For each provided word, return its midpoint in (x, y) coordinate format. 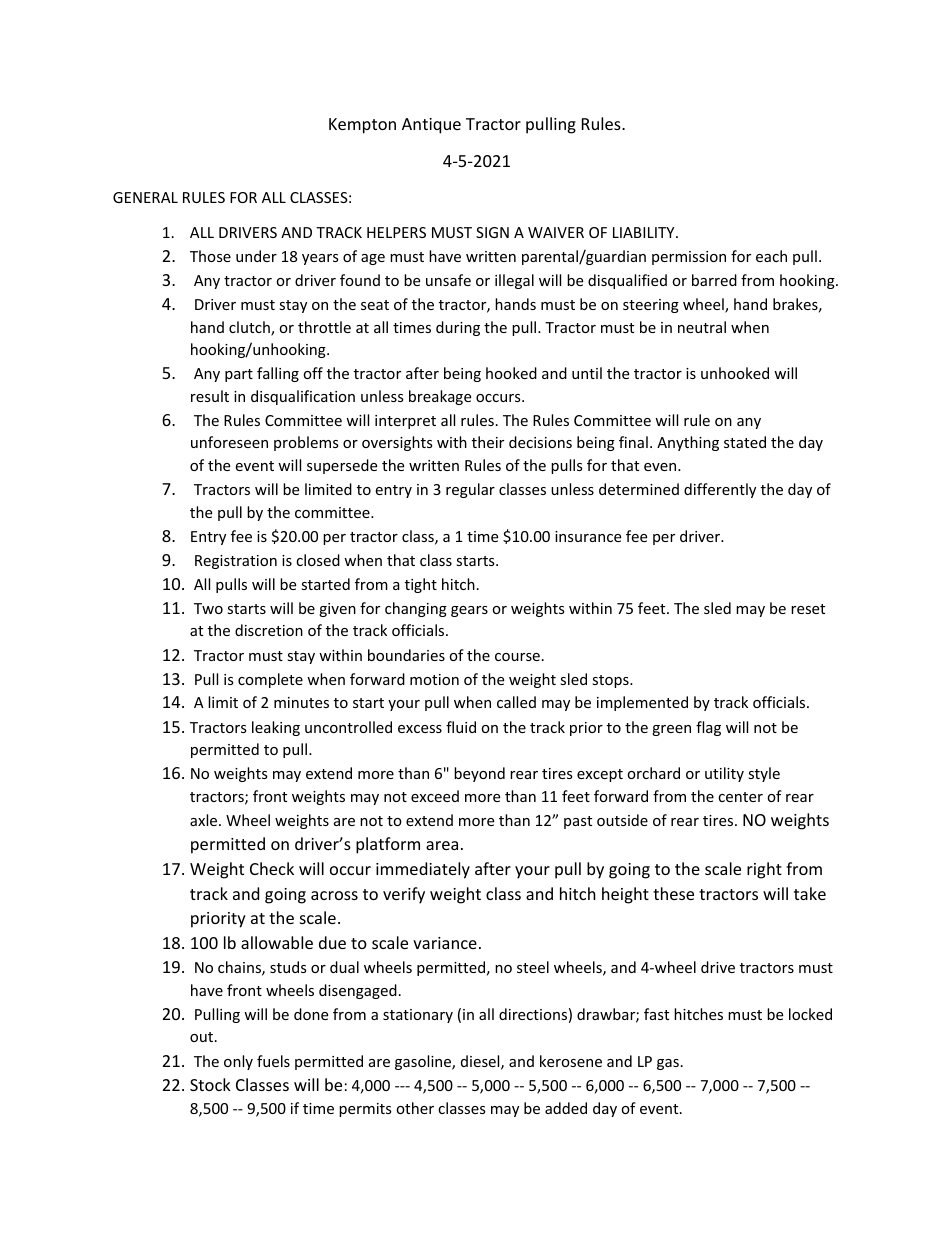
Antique (431, 126)
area (442, 845)
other (415, 1108)
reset (808, 609)
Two (208, 608)
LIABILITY (645, 232)
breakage (440, 397)
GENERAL (145, 197)
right (764, 870)
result (210, 396)
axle (205, 820)
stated (745, 442)
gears (469, 611)
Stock (210, 1084)
